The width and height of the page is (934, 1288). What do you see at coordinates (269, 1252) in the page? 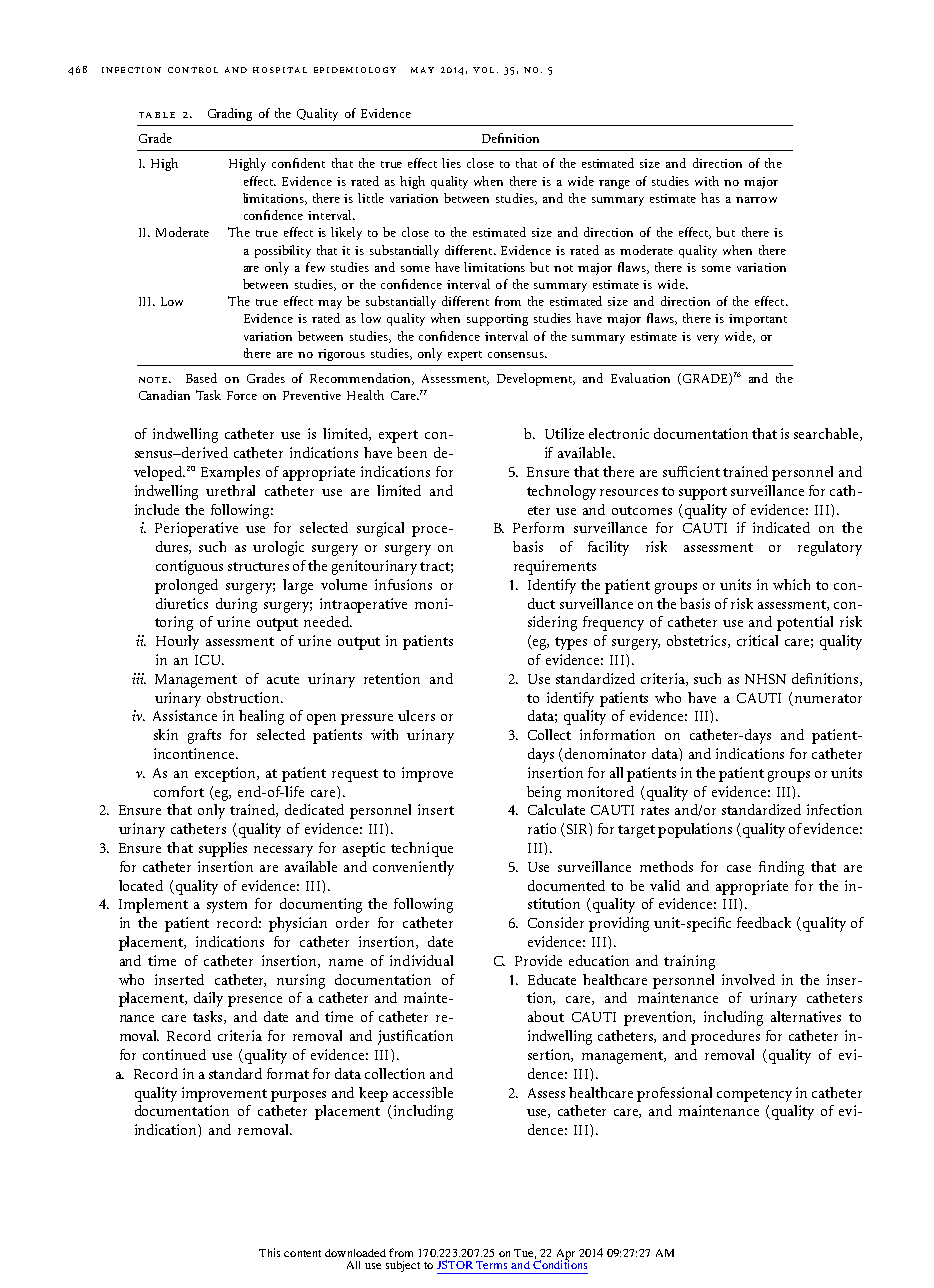
I see `This` at bounding box center [269, 1252].
